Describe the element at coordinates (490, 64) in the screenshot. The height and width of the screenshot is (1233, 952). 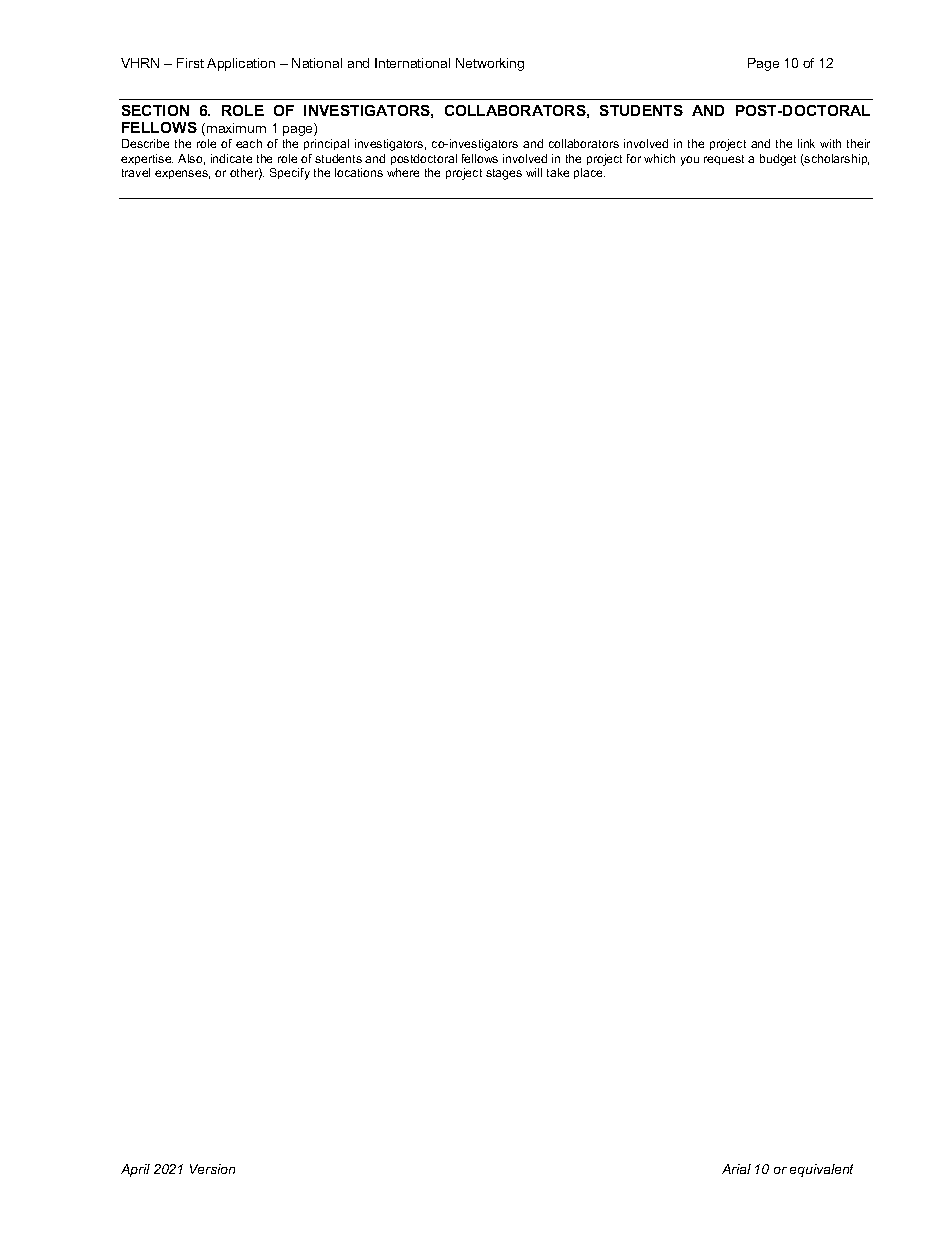
I see `Networking` at that location.
